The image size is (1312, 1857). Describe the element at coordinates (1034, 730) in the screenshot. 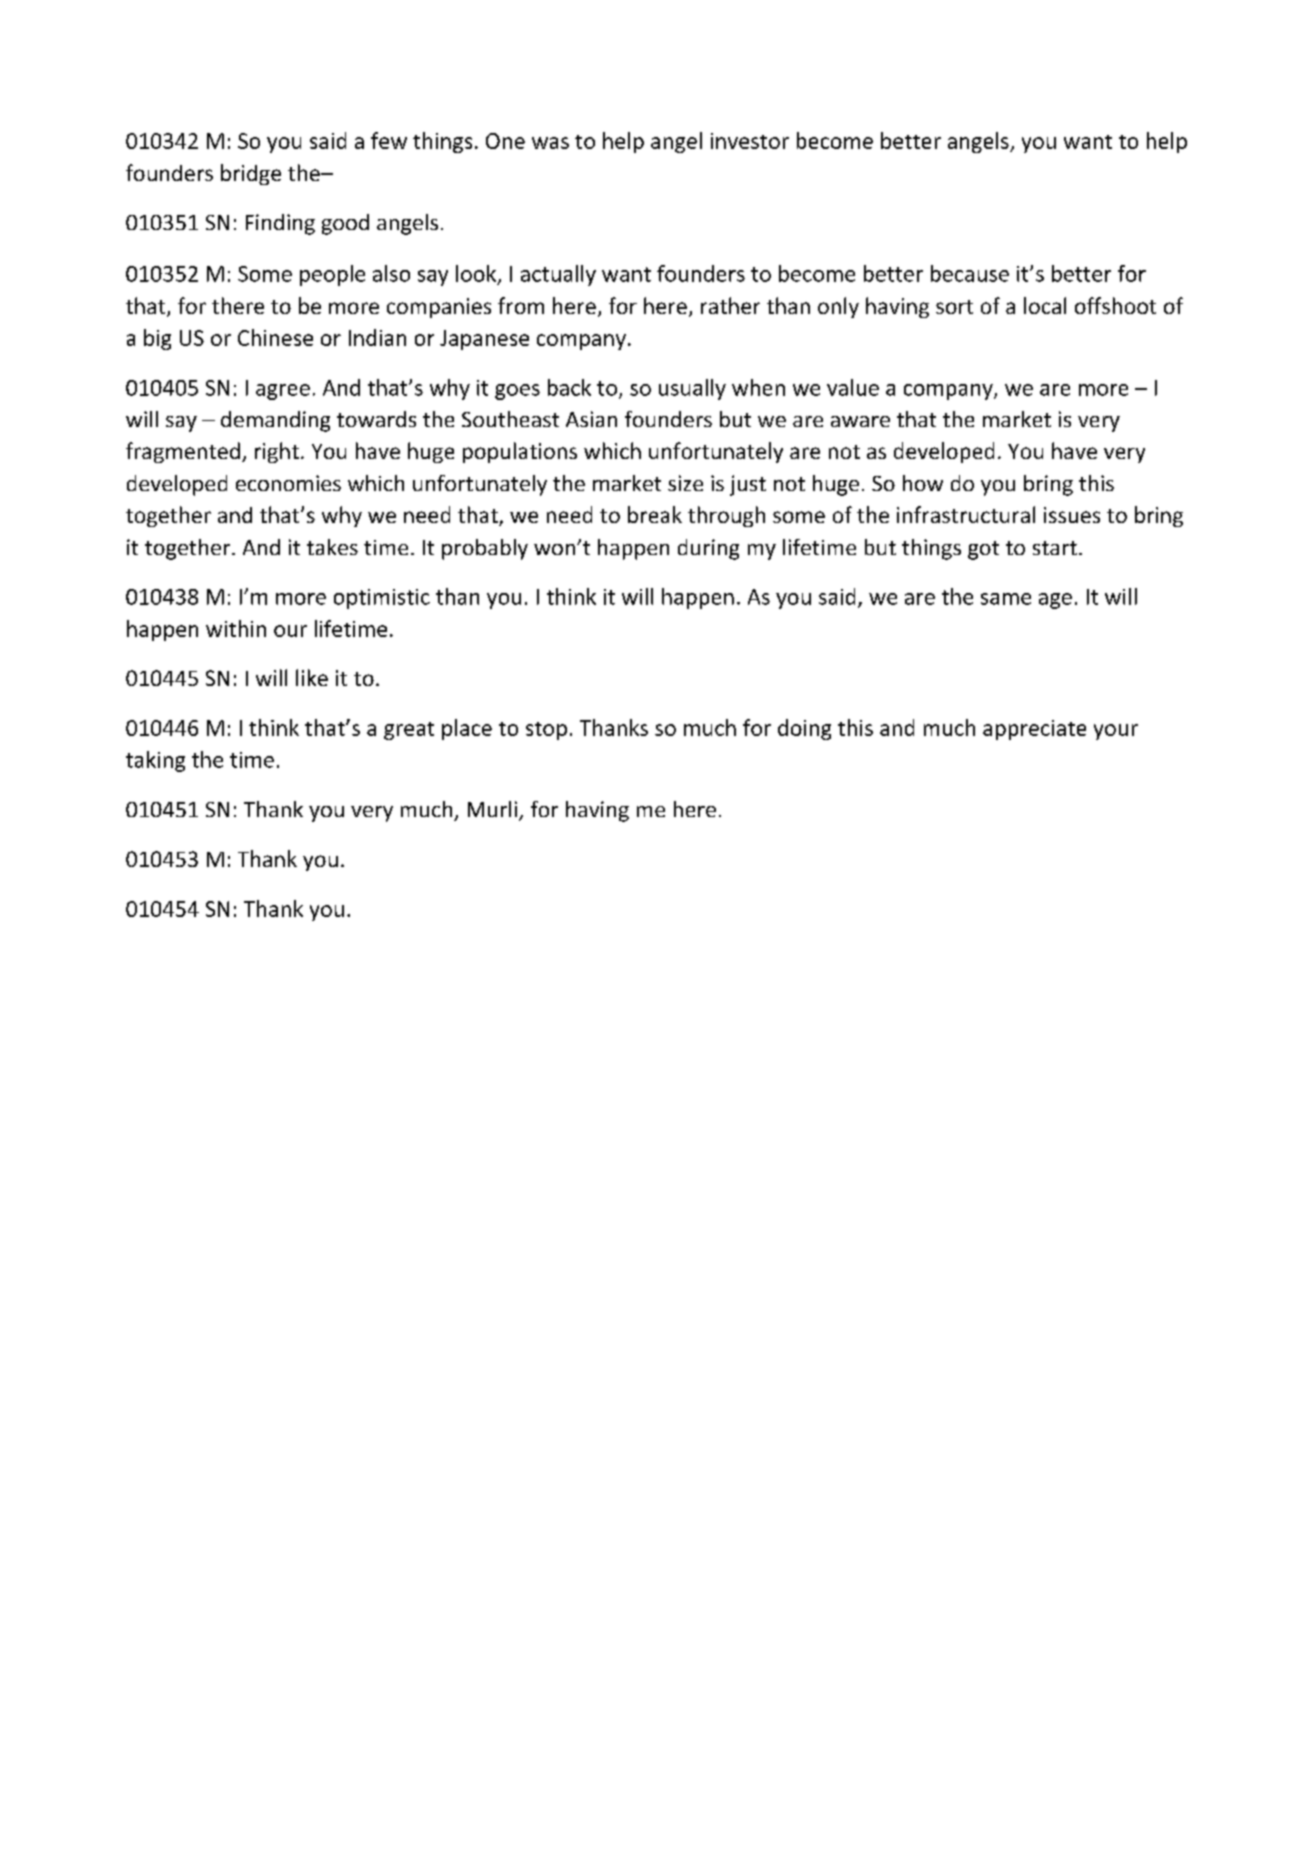

I see `appreciate` at that location.
